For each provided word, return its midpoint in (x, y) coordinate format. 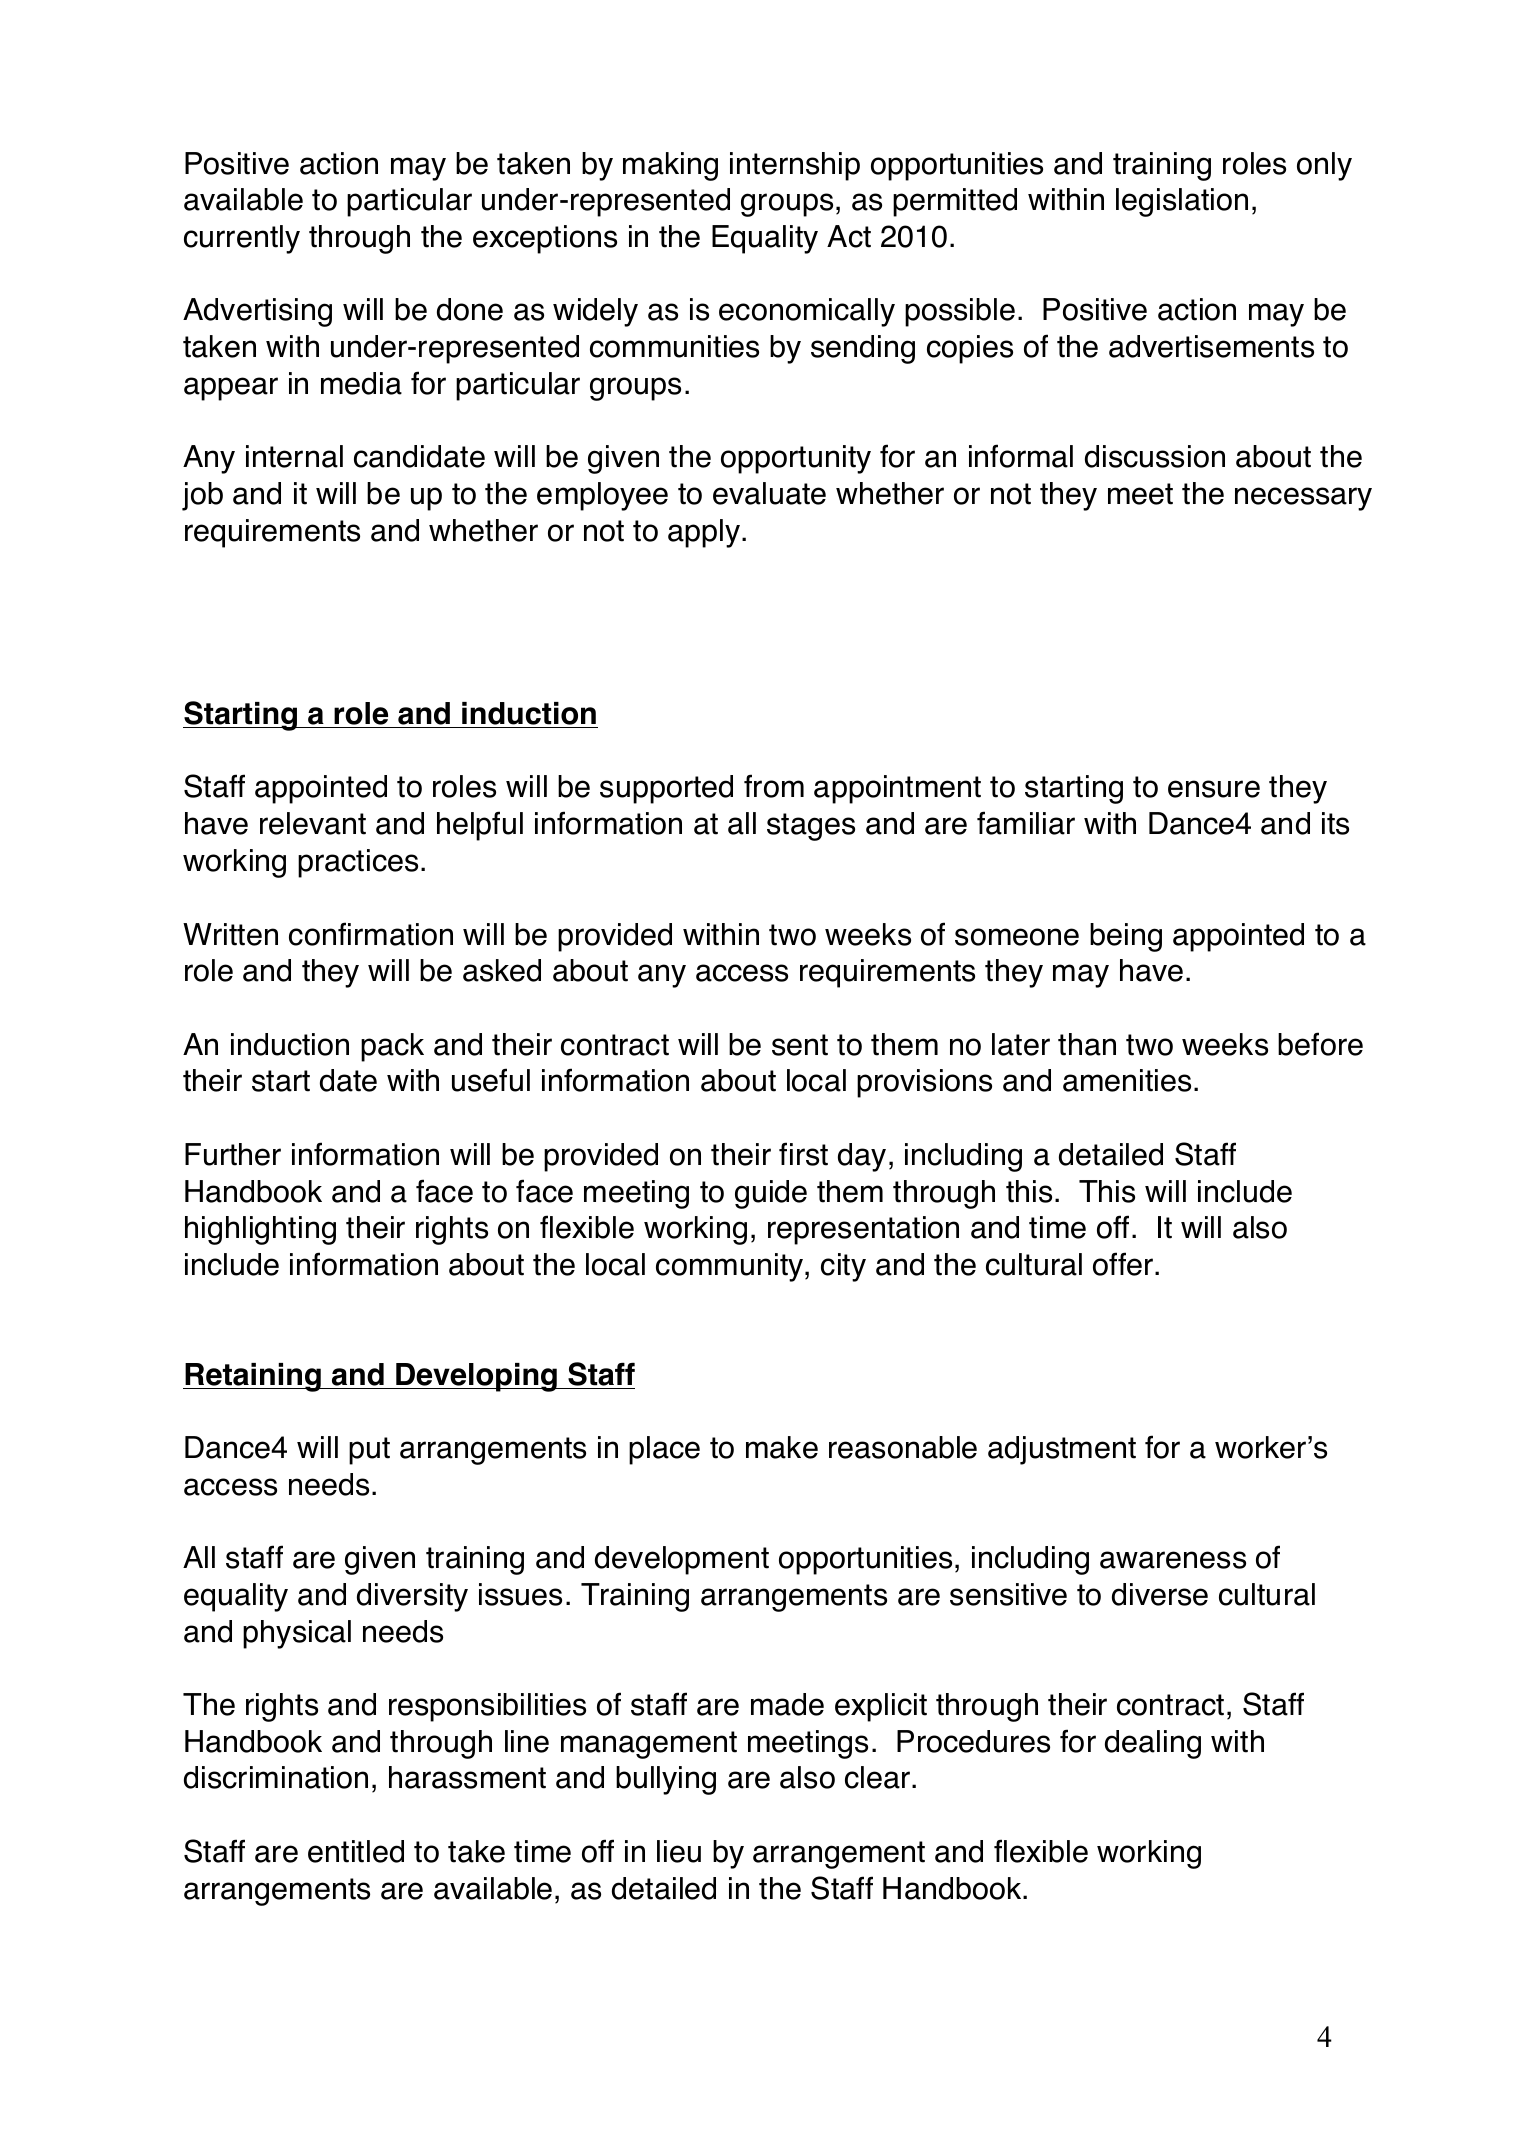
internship (795, 166)
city (843, 1267)
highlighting (260, 1230)
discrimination (276, 1777)
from (774, 786)
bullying (666, 1780)
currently (242, 239)
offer (1124, 1264)
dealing (1153, 1744)
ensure (1214, 789)
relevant (313, 823)
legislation (1182, 202)
